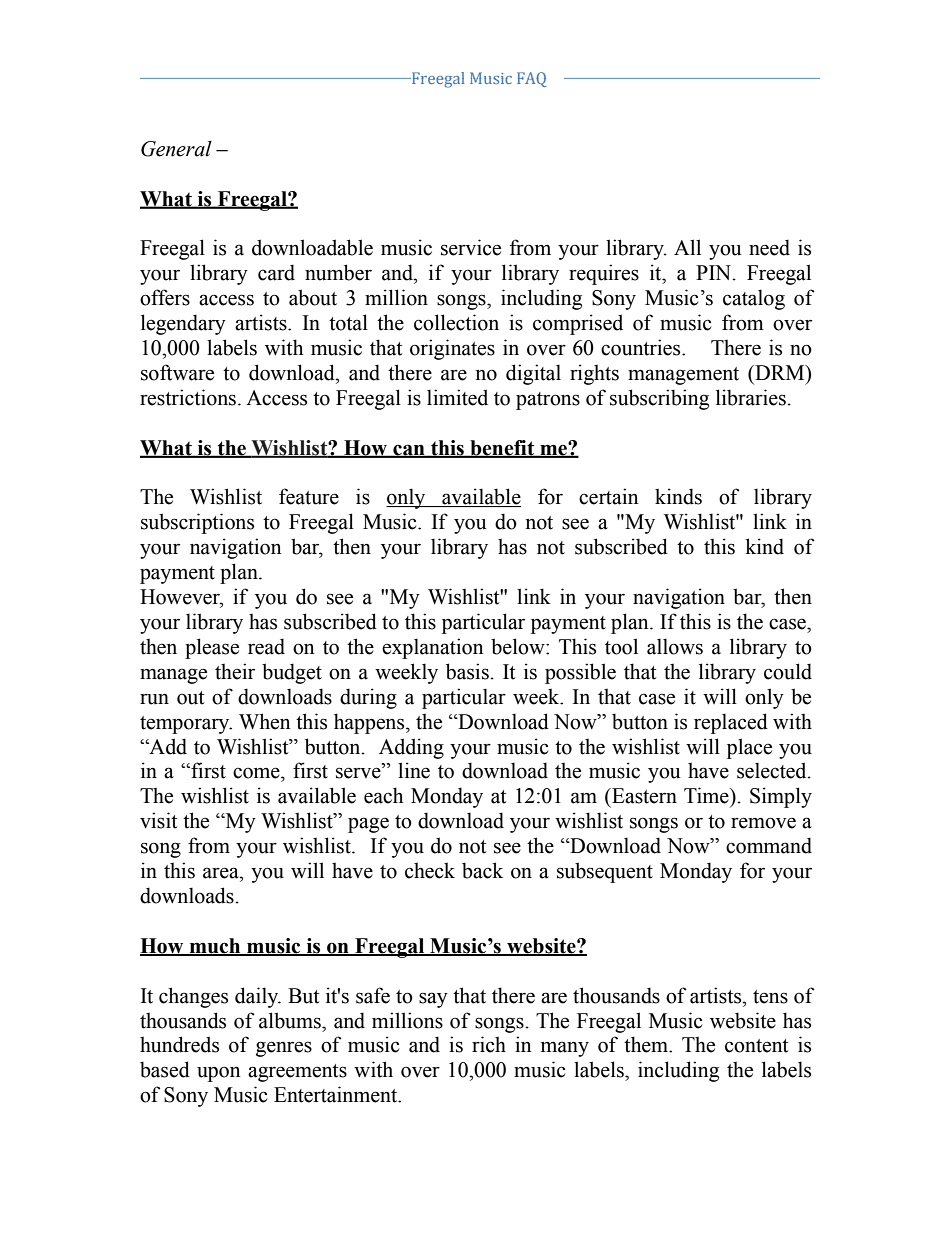  Describe the element at coordinates (471, 247) in the page. I see `service` at that location.
